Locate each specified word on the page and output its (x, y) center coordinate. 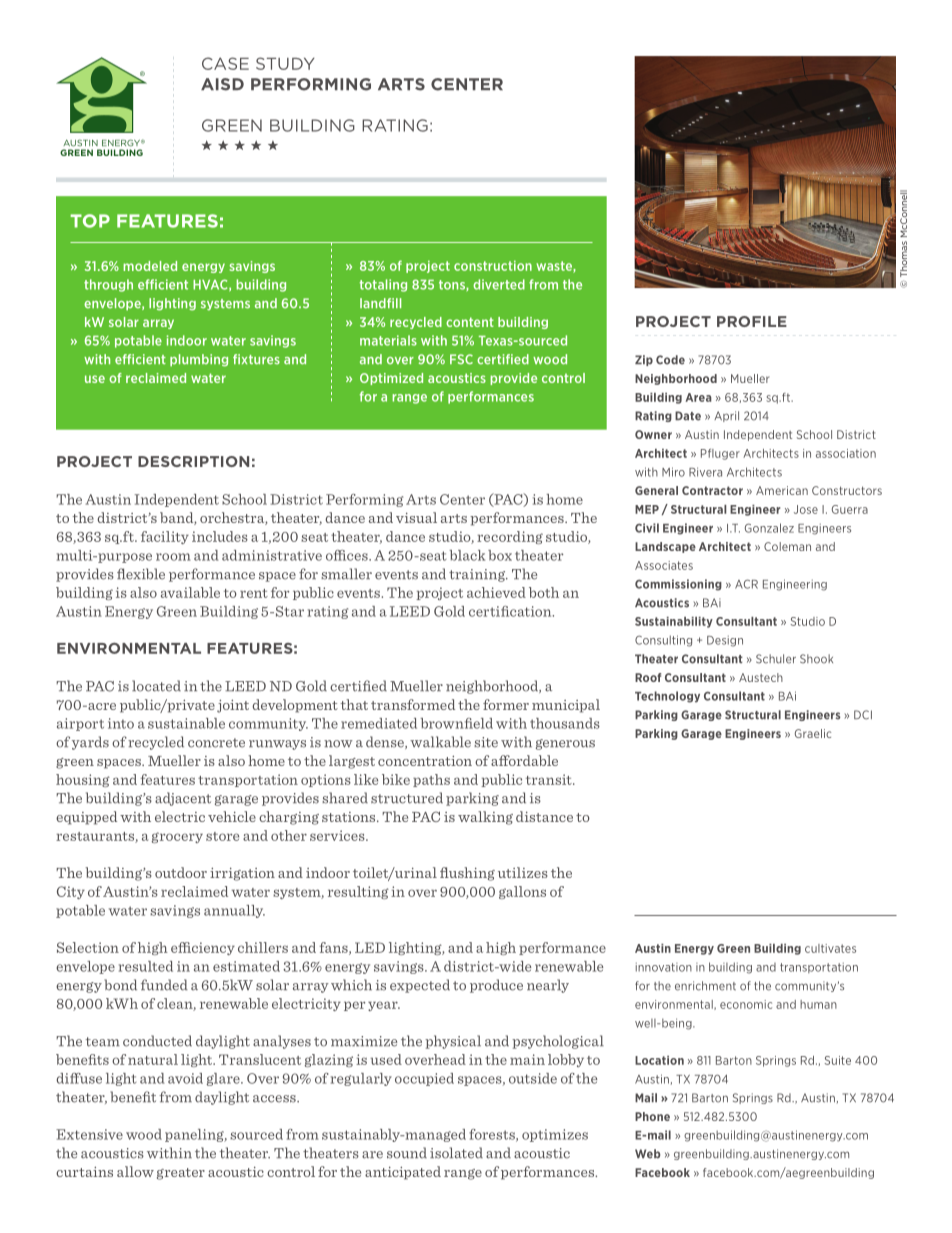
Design (725, 641)
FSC (461, 359)
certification (511, 611)
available (190, 592)
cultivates (830, 948)
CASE (225, 63)
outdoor (181, 872)
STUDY (285, 63)
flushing (467, 874)
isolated (456, 1153)
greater (181, 1174)
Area (698, 397)
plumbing (199, 360)
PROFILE (752, 321)
